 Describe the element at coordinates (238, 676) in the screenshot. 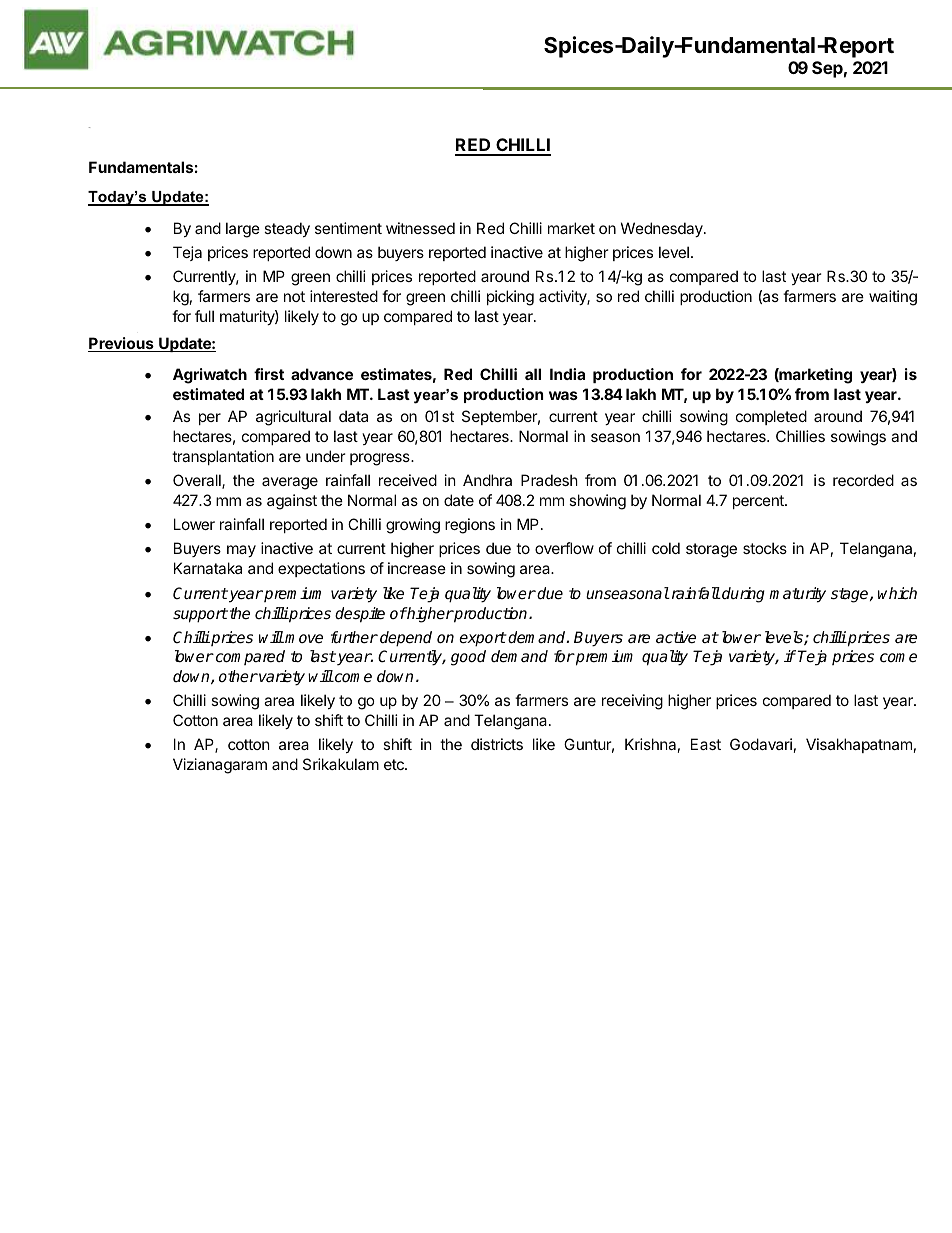

I see `other` at that location.
